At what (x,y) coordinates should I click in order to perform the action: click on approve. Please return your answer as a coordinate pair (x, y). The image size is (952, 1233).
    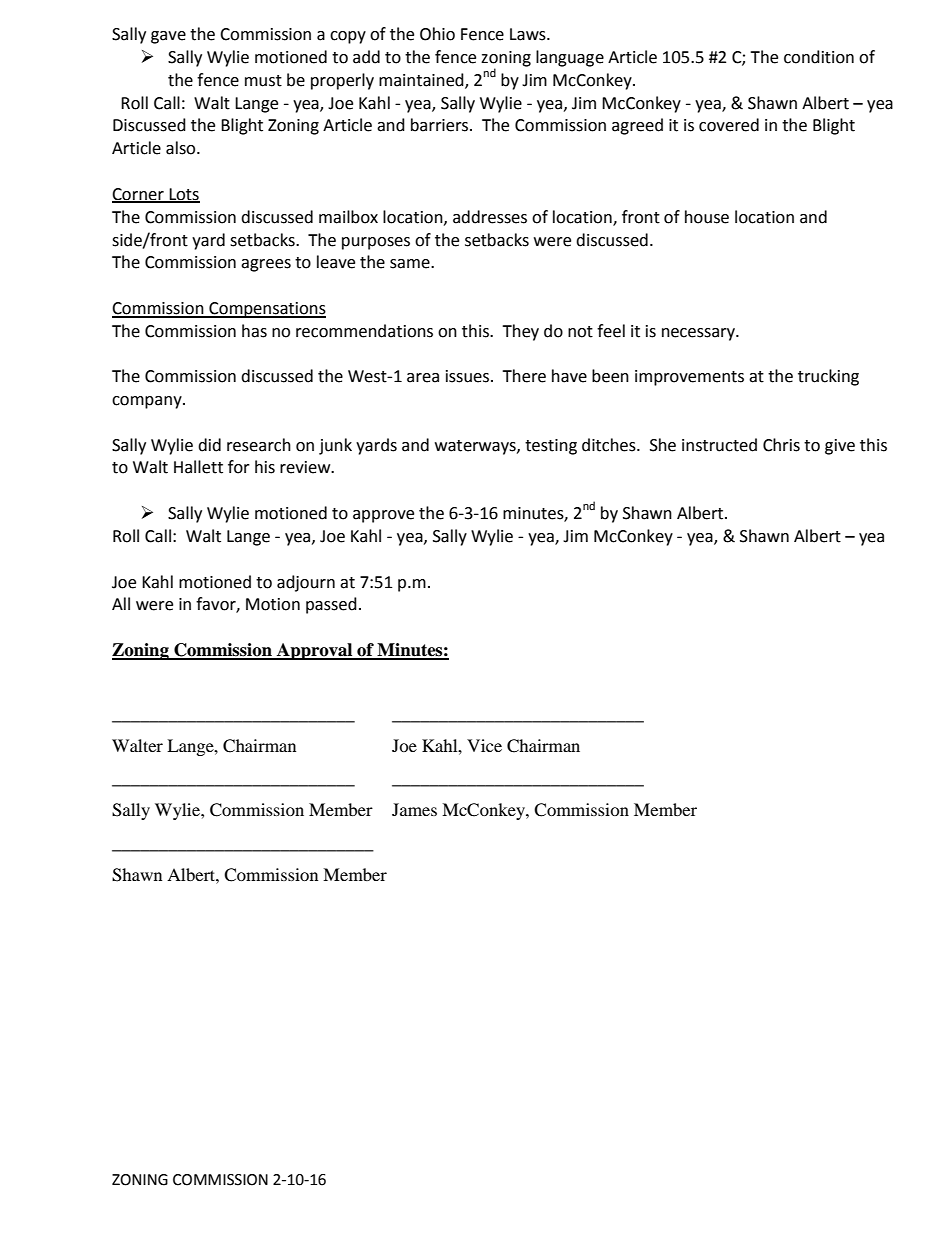
    Looking at the image, I should click on (383, 516).
